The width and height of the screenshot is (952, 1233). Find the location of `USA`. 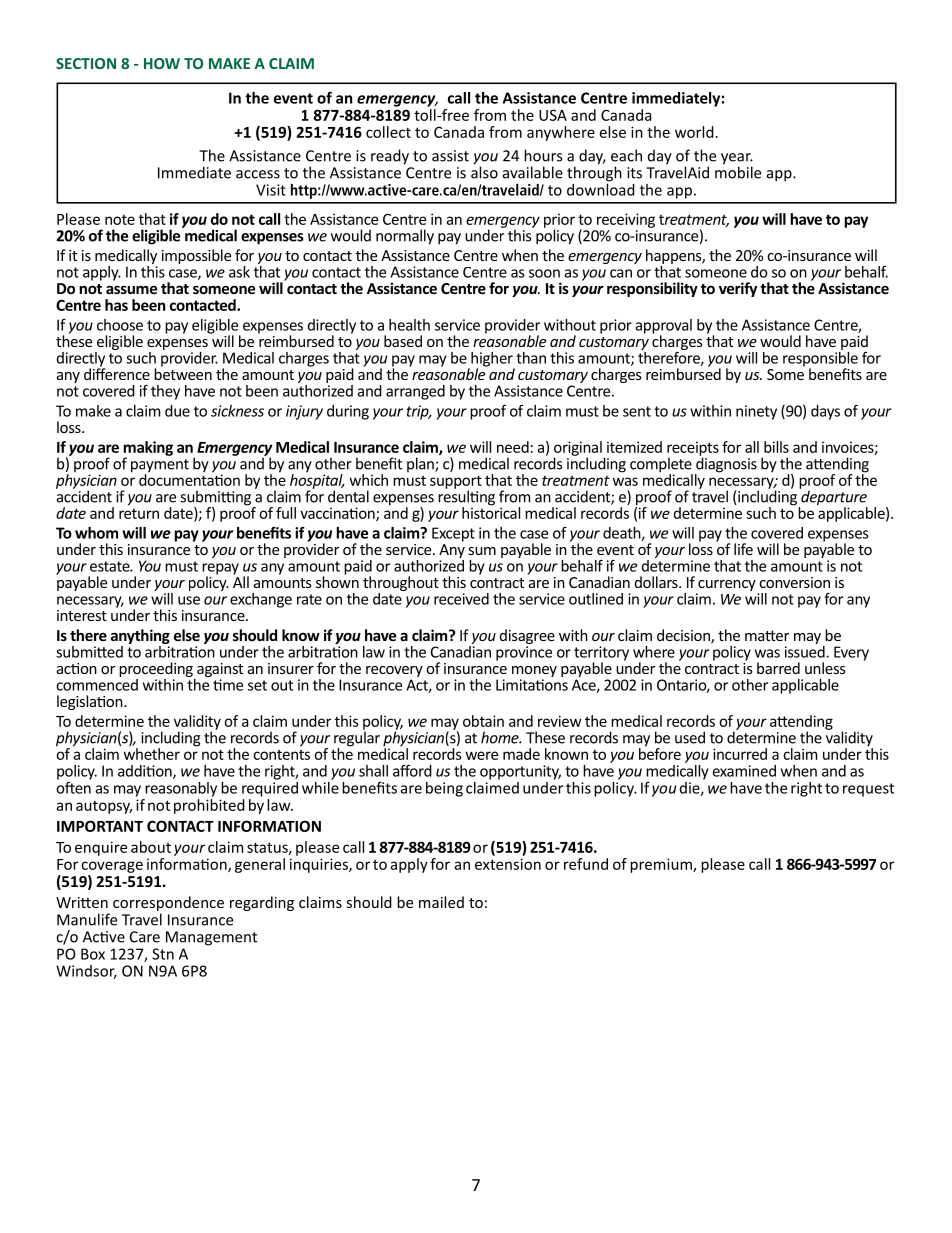

USA is located at coordinates (553, 115).
